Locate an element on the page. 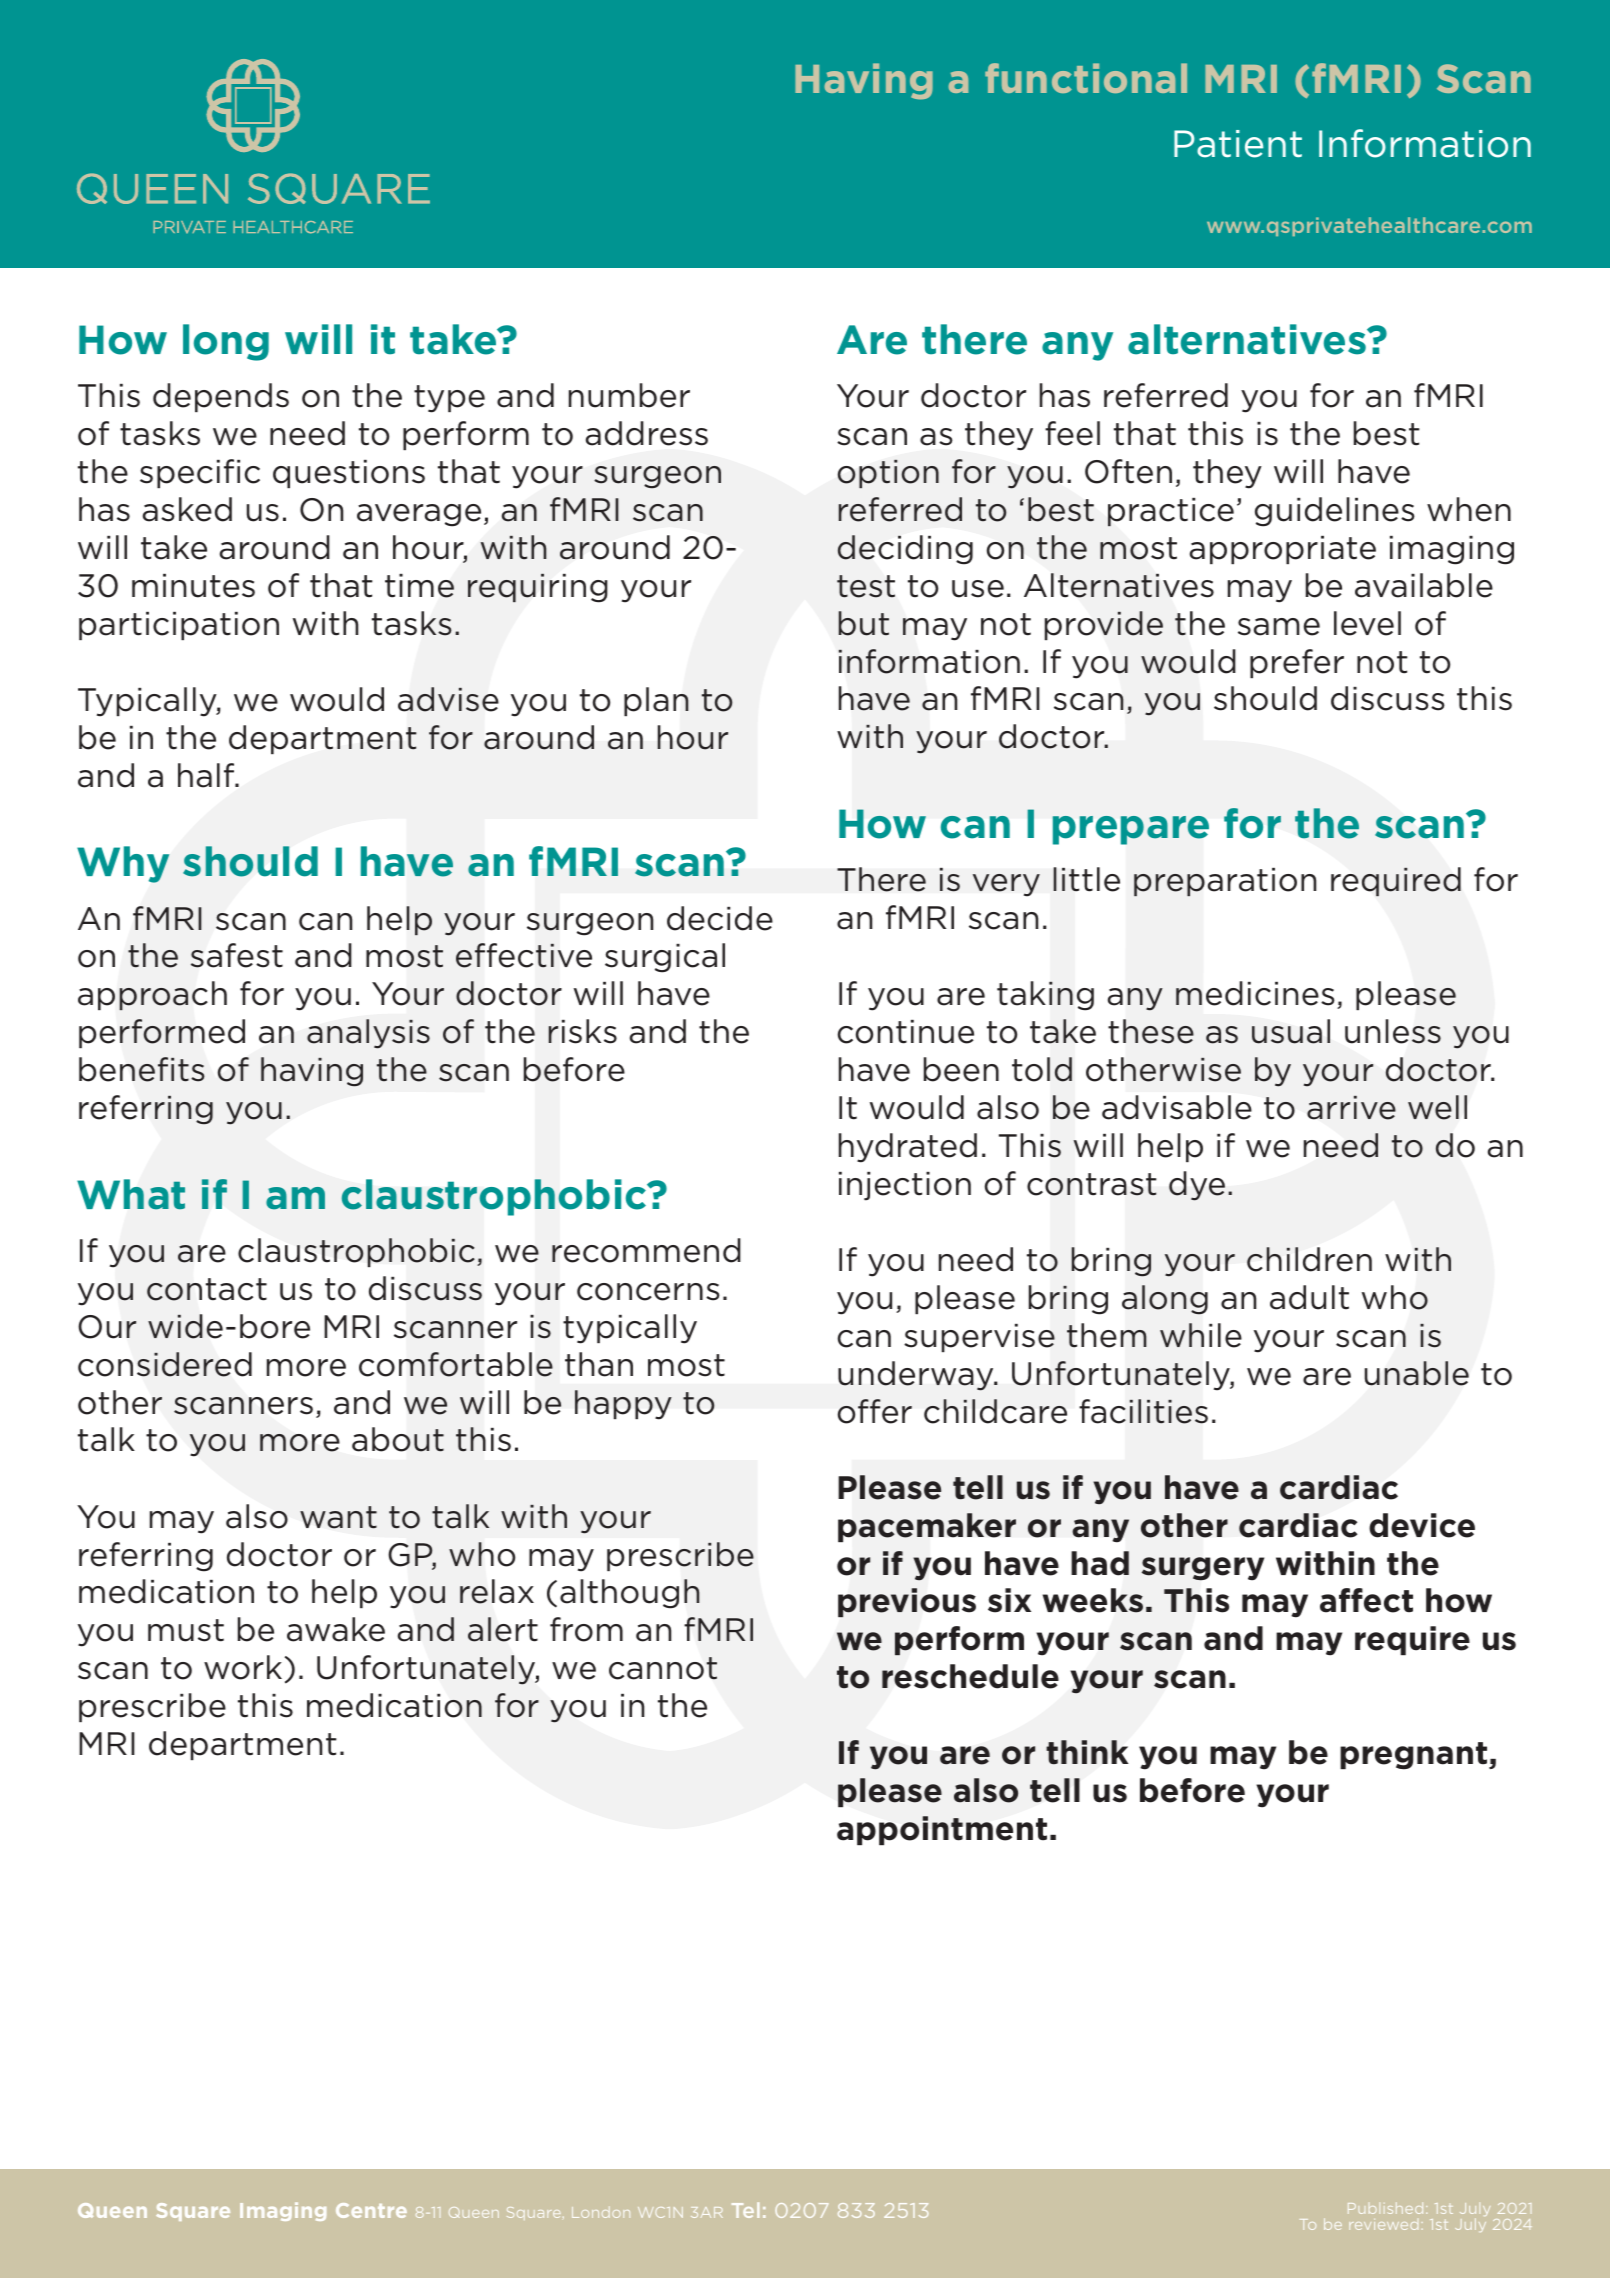 The height and width of the page is (2278, 1610). half is located at coordinates (207, 775).
